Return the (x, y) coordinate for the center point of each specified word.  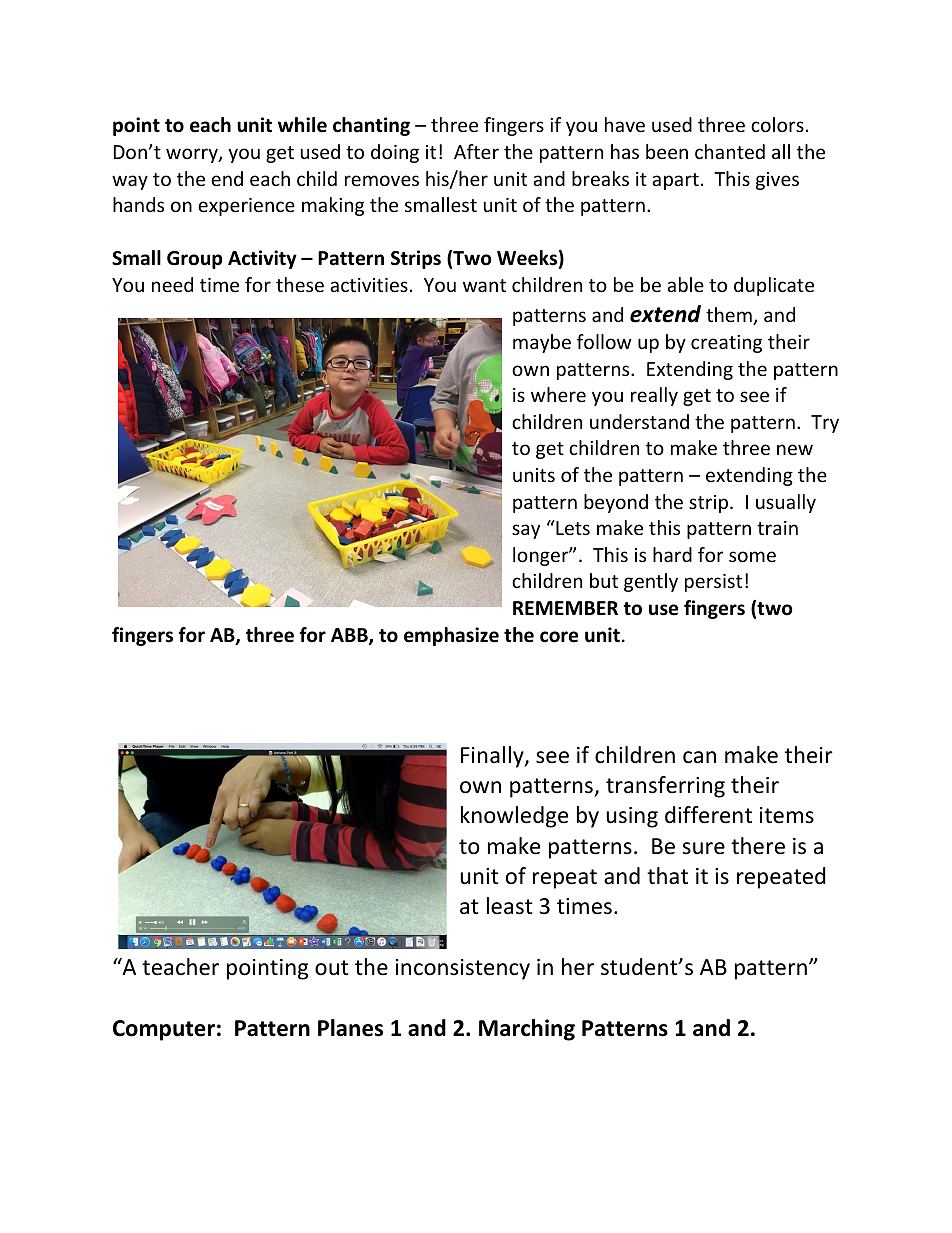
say (526, 531)
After (476, 151)
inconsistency (463, 969)
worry (193, 155)
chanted (730, 151)
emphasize (451, 636)
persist (713, 583)
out (332, 968)
